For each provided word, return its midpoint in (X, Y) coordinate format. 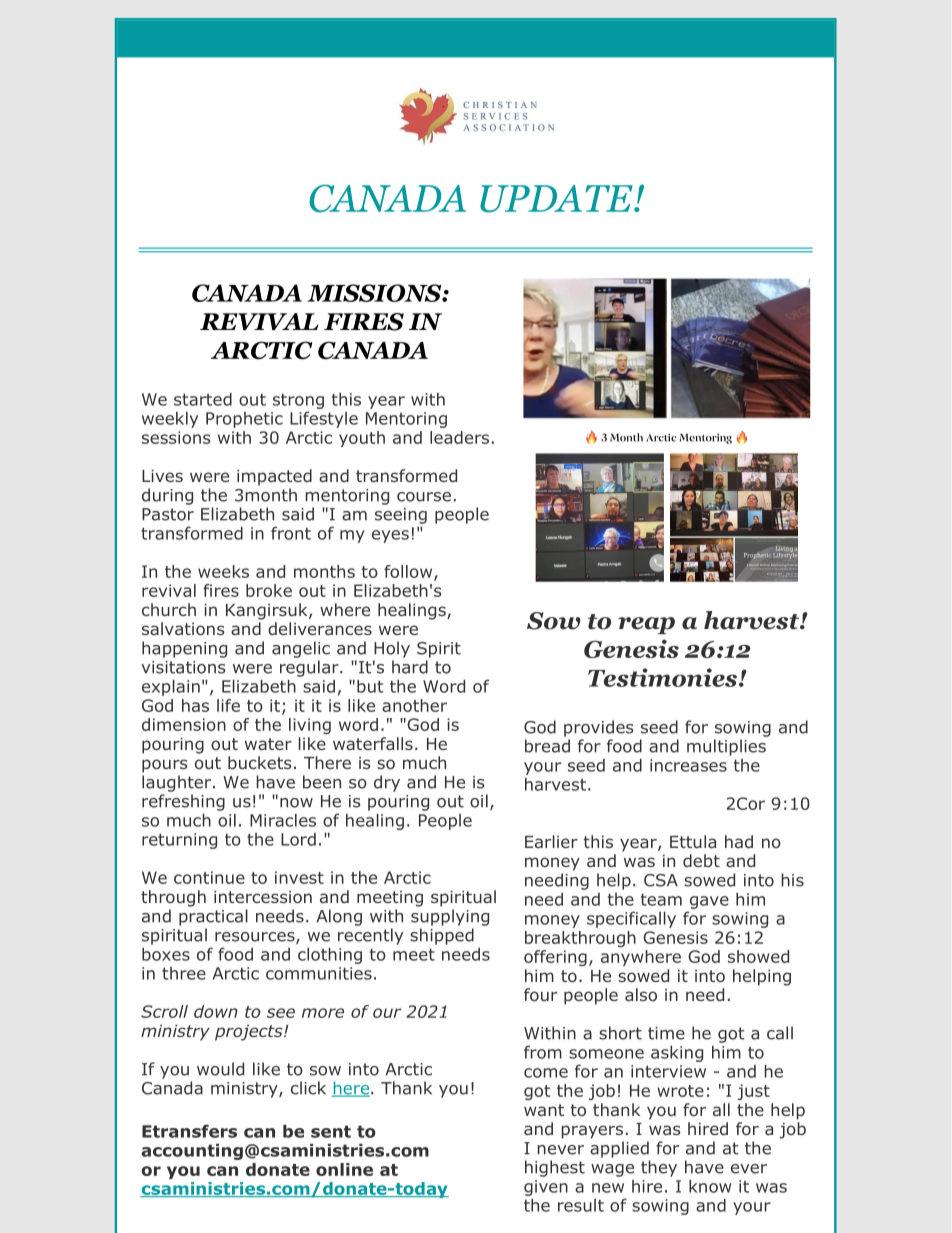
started (203, 399)
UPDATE (557, 199)
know (710, 1186)
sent (331, 1131)
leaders (459, 437)
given (546, 1188)
